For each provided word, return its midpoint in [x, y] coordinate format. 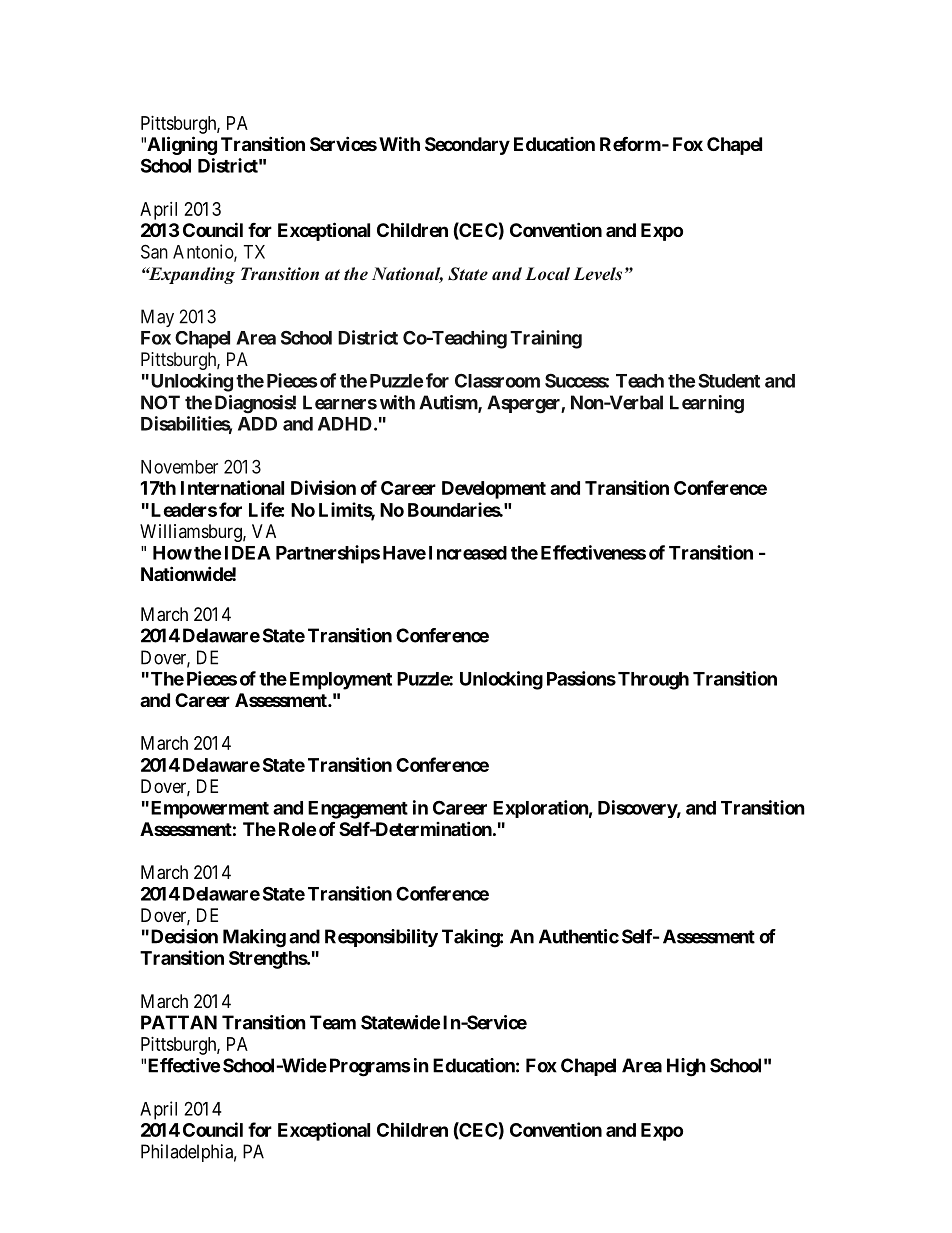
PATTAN [179, 1022]
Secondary [467, 146]
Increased [468, 553]
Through [653, 681]
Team [333, 1022]
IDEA [248, 553]
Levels [598, 274]
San [154, 251]
